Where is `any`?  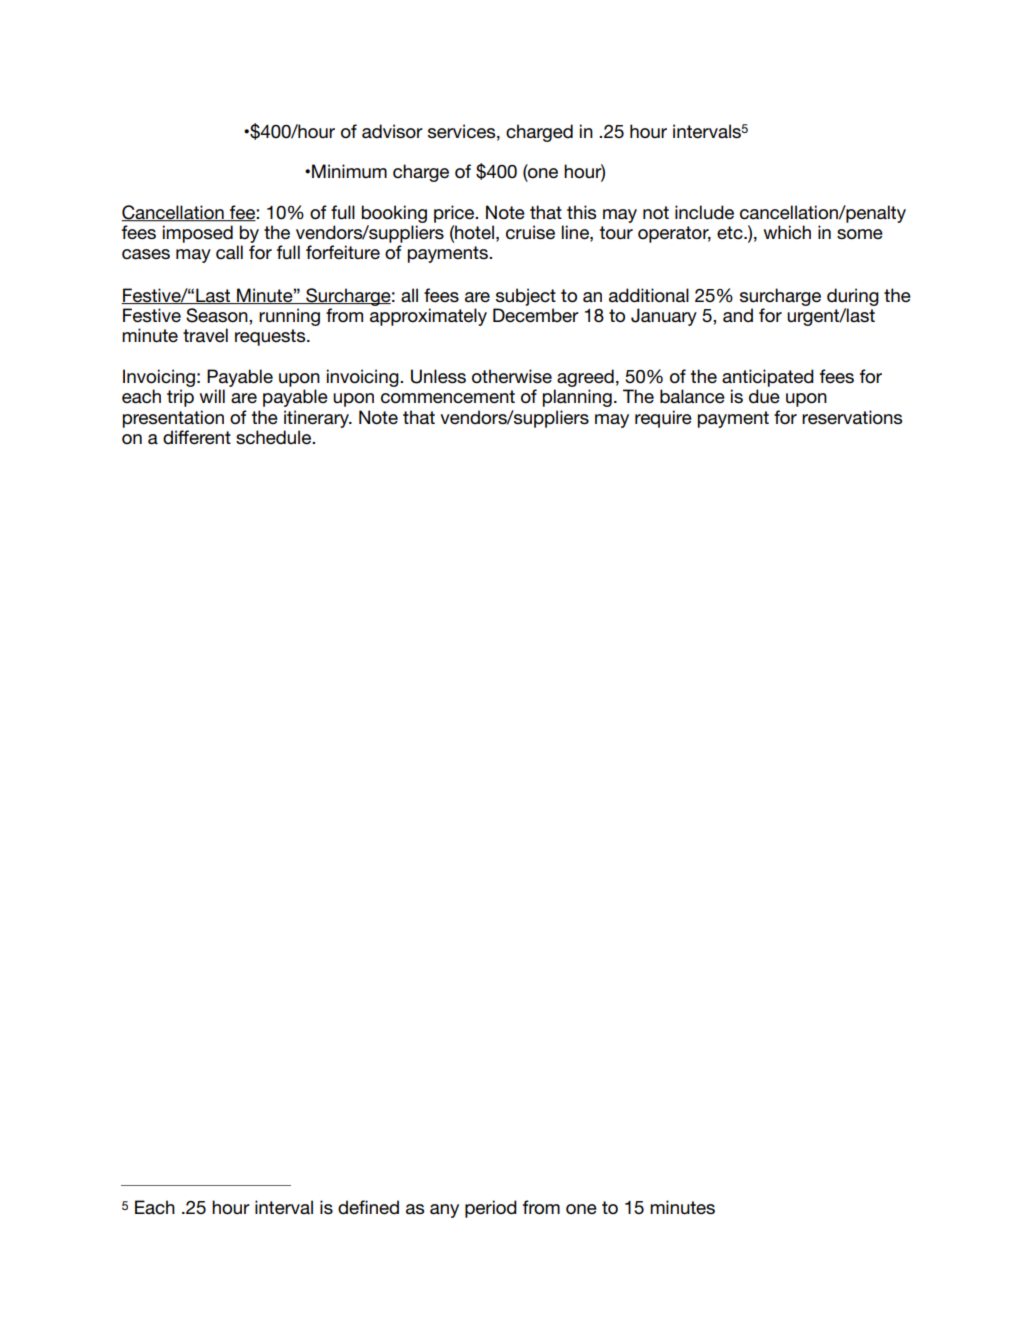
any is located at coordinates (444, 1211).
